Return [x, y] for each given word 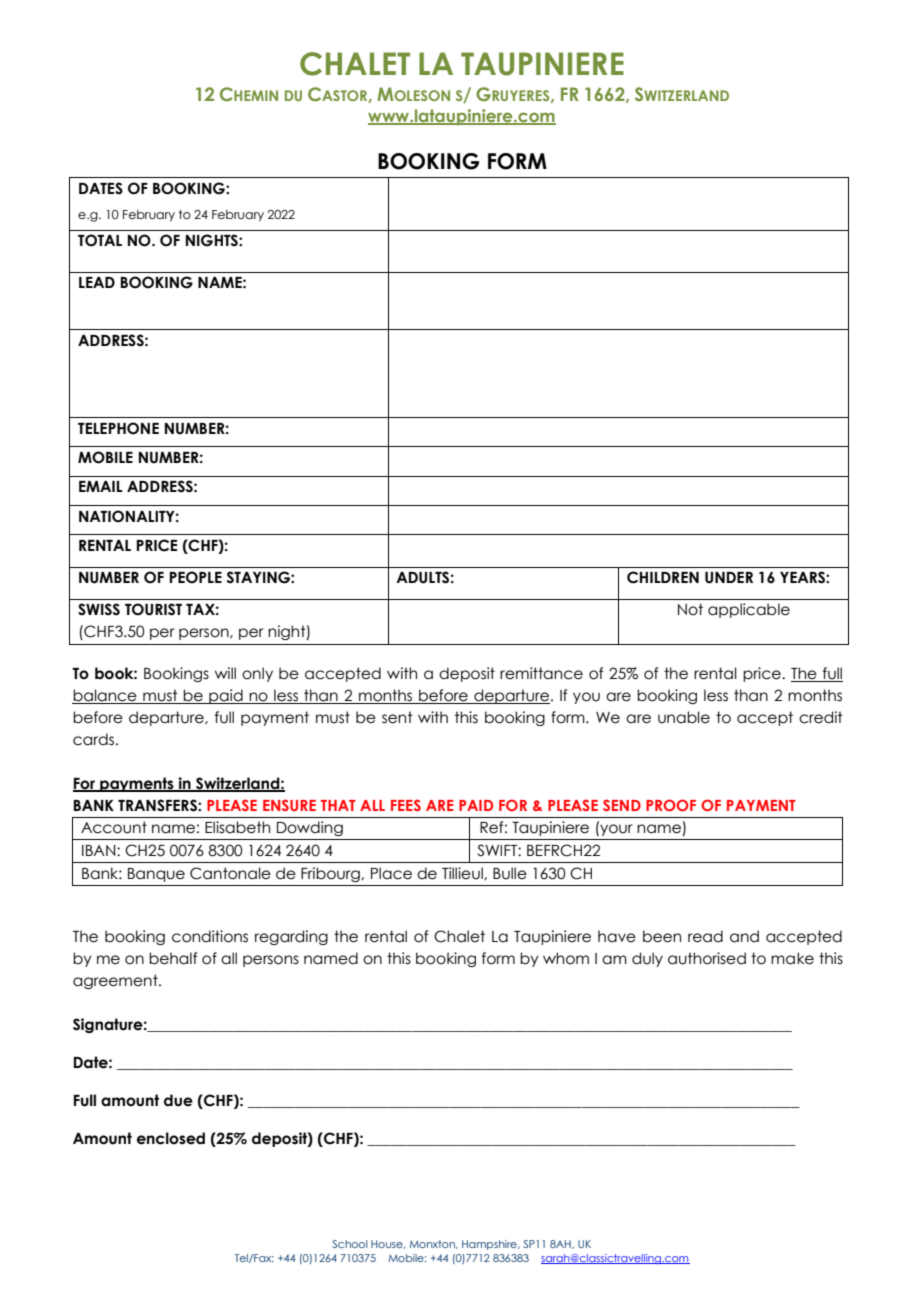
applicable [749, 610]
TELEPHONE [118, 428]
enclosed [171, 1138]
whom [566, 958]
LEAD [97, 282]
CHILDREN [663, 577]
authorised [707, 958]
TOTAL [100, 240]
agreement [116, 981]
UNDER [729, 578]
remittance [541, 673]
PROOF [671, 805]
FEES [406, 805]
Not [690, 609]
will [225, 673]
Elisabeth [237, 827]
